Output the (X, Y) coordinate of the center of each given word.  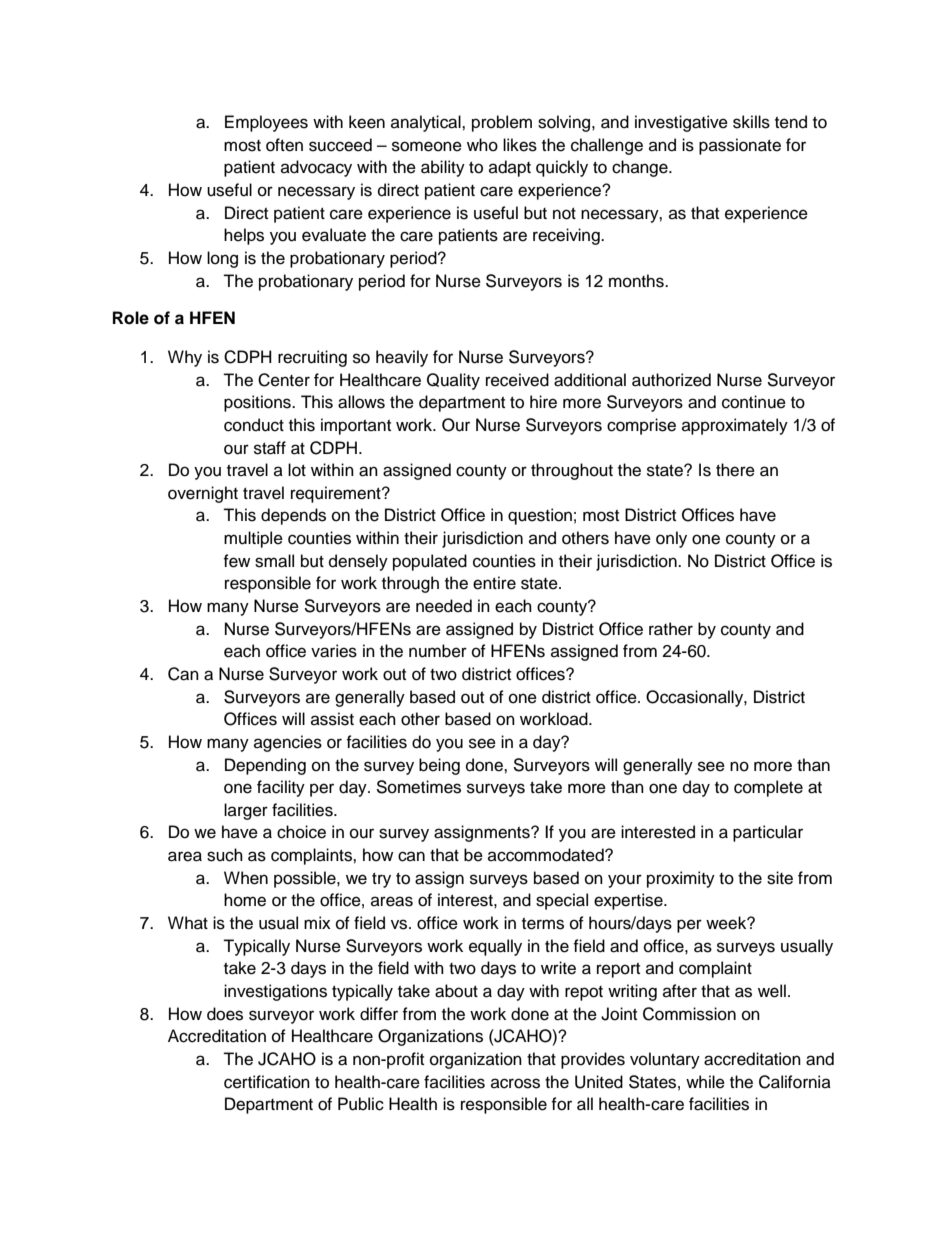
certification (267, 1082)
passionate (740, 146)
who (482, 145)
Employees (266, 123)
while (705, 1082)
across (515, 1083)
